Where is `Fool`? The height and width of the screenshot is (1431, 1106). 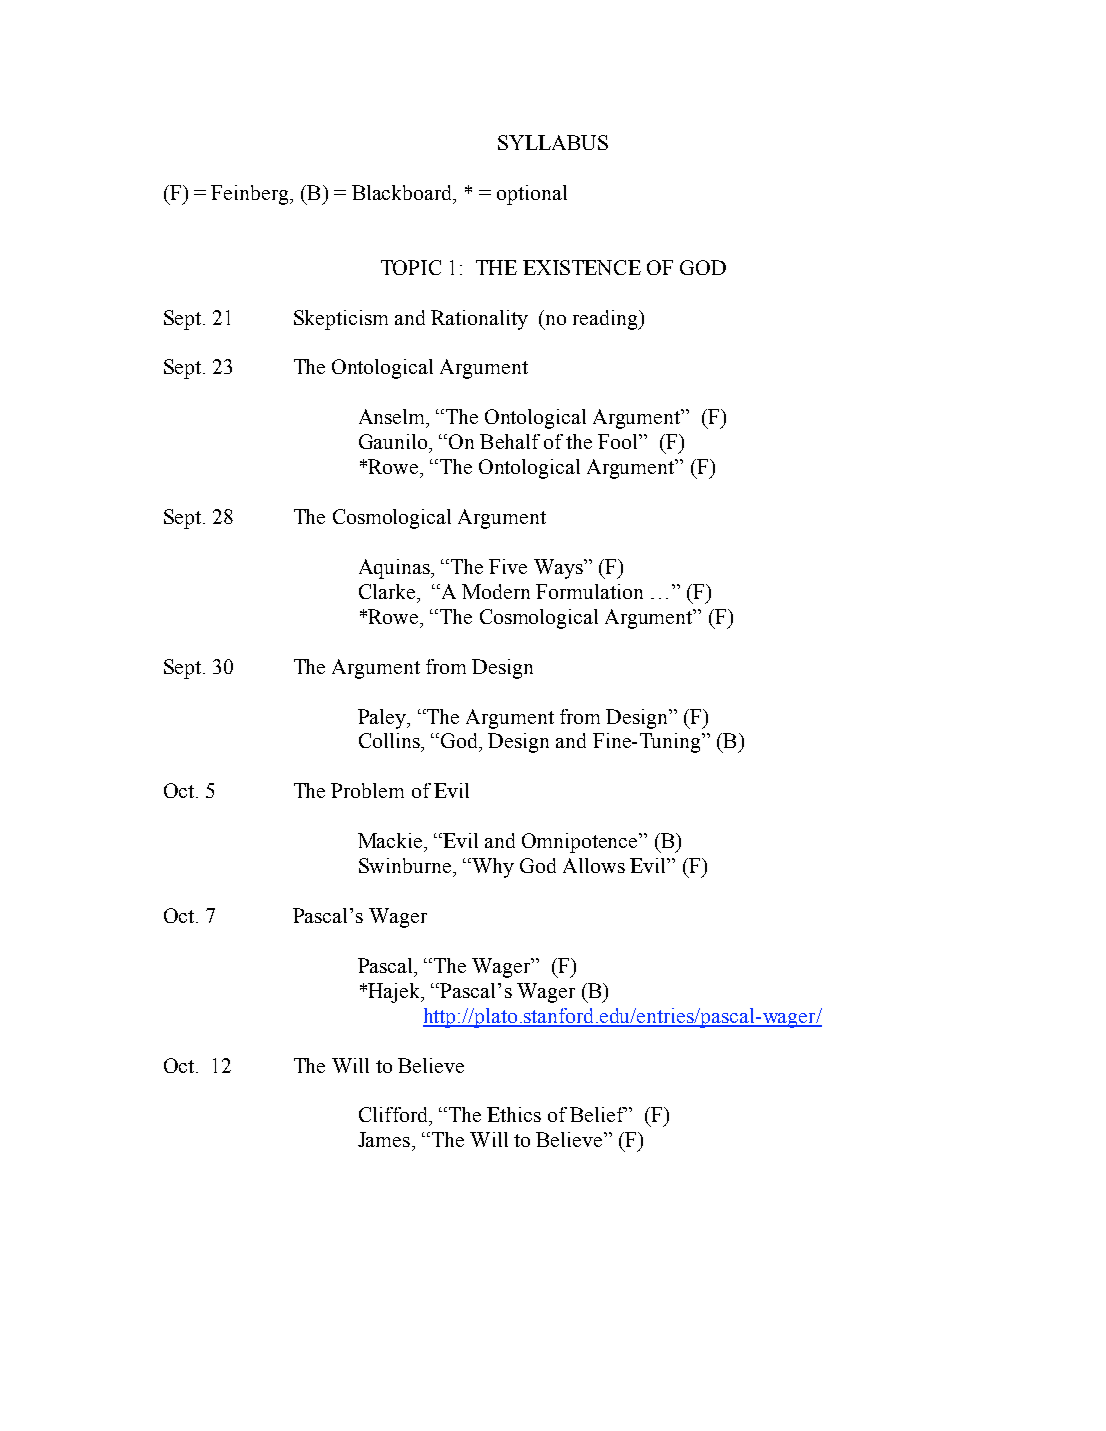 Fool is located at coordinates (619, 441).
